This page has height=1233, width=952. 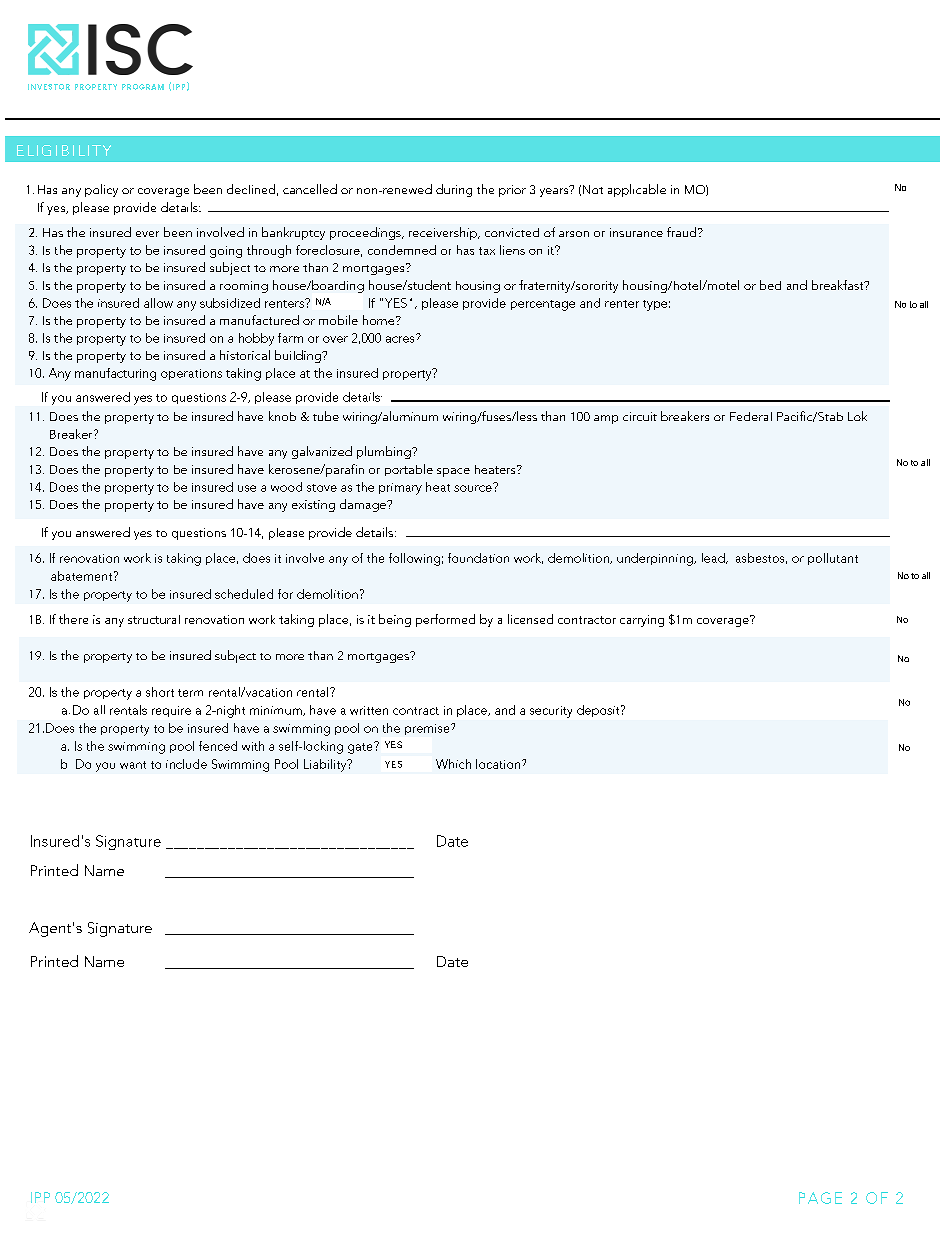 I want to click on include, so click(x=186, y=764).
